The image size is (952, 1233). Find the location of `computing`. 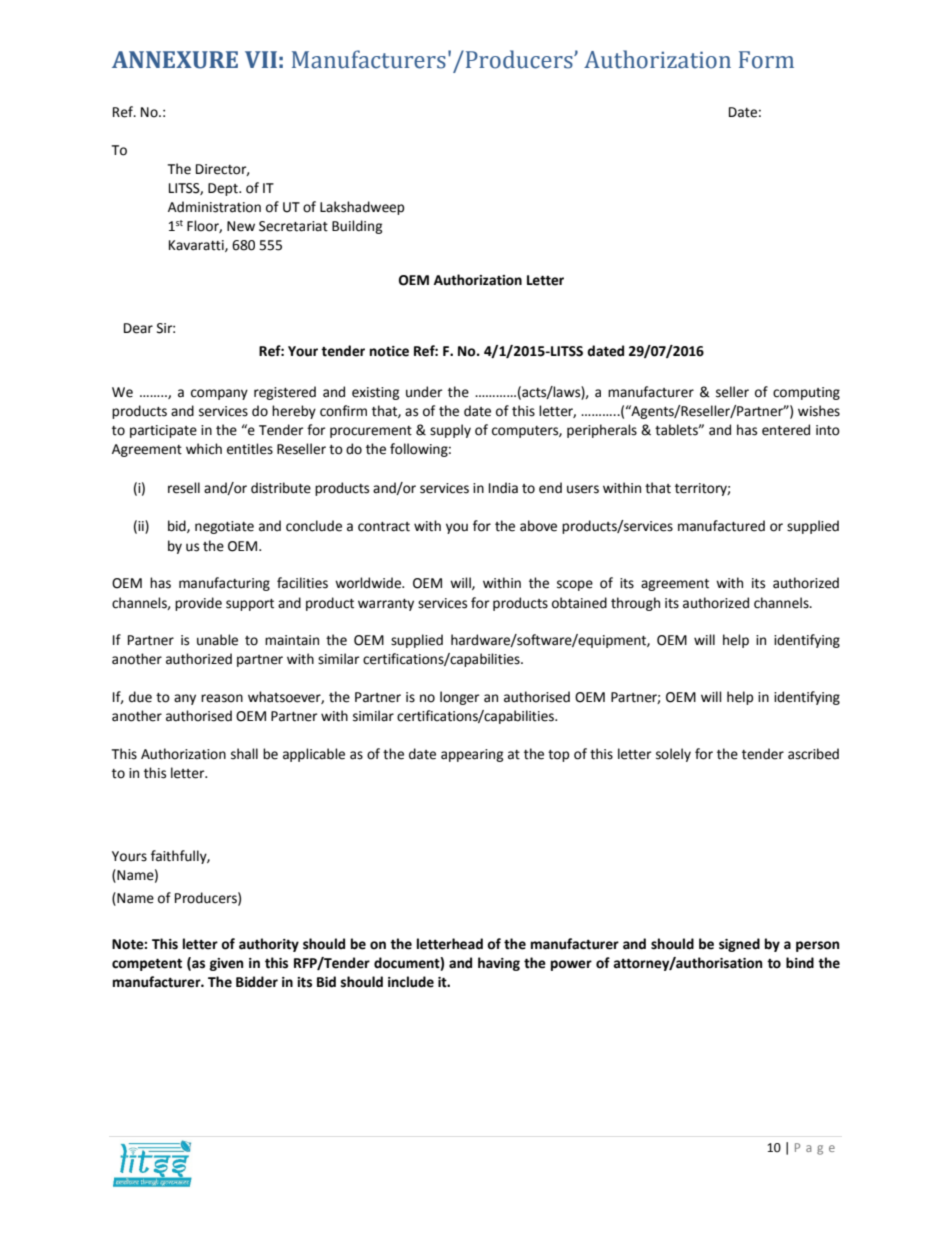

computing is located at coordinates (806, 393).
